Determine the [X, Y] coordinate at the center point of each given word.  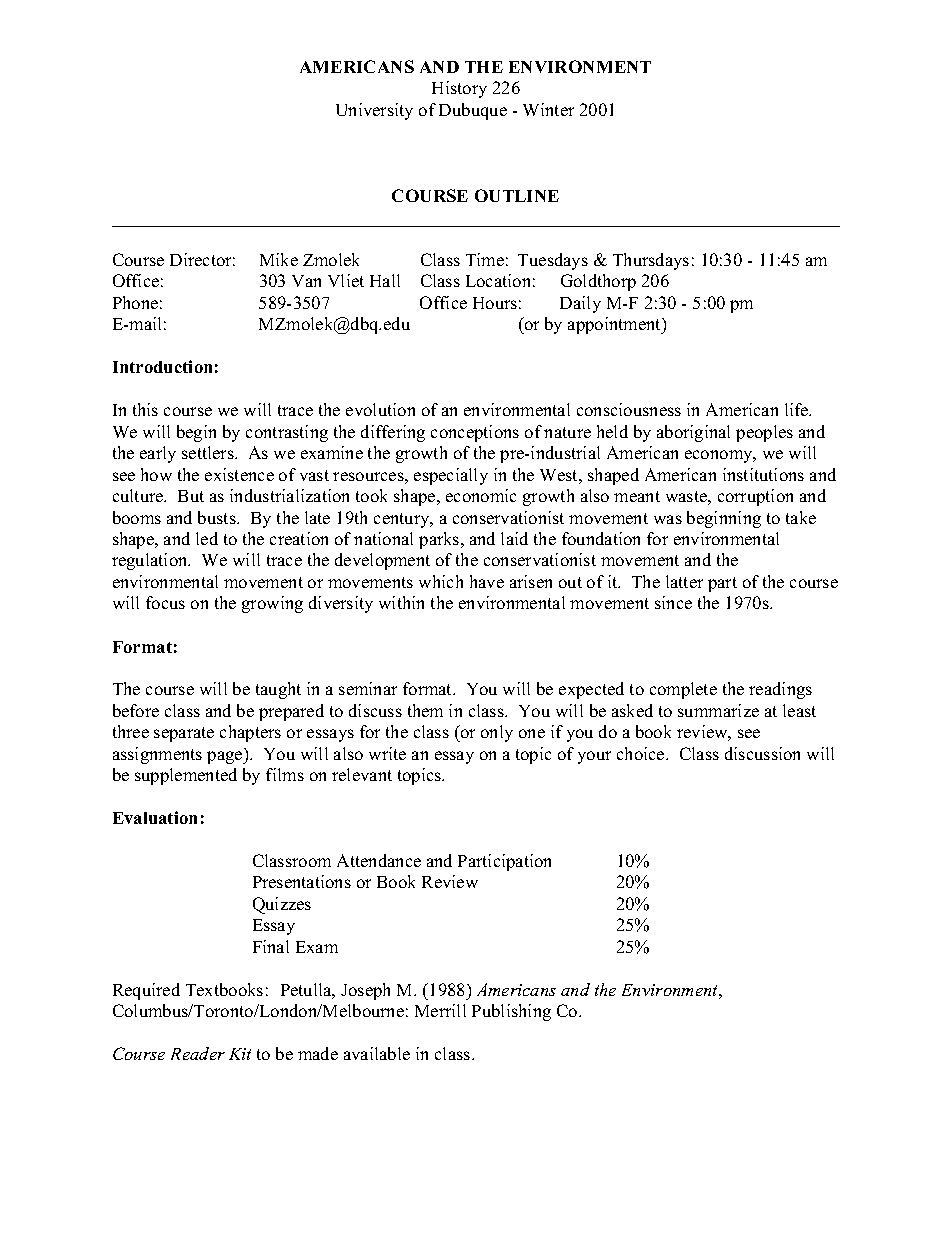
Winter [548, 109]
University [374, 111]
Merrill [440, 1010]
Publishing [511, 1012]
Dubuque [473, 111]
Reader [198, 1053]
